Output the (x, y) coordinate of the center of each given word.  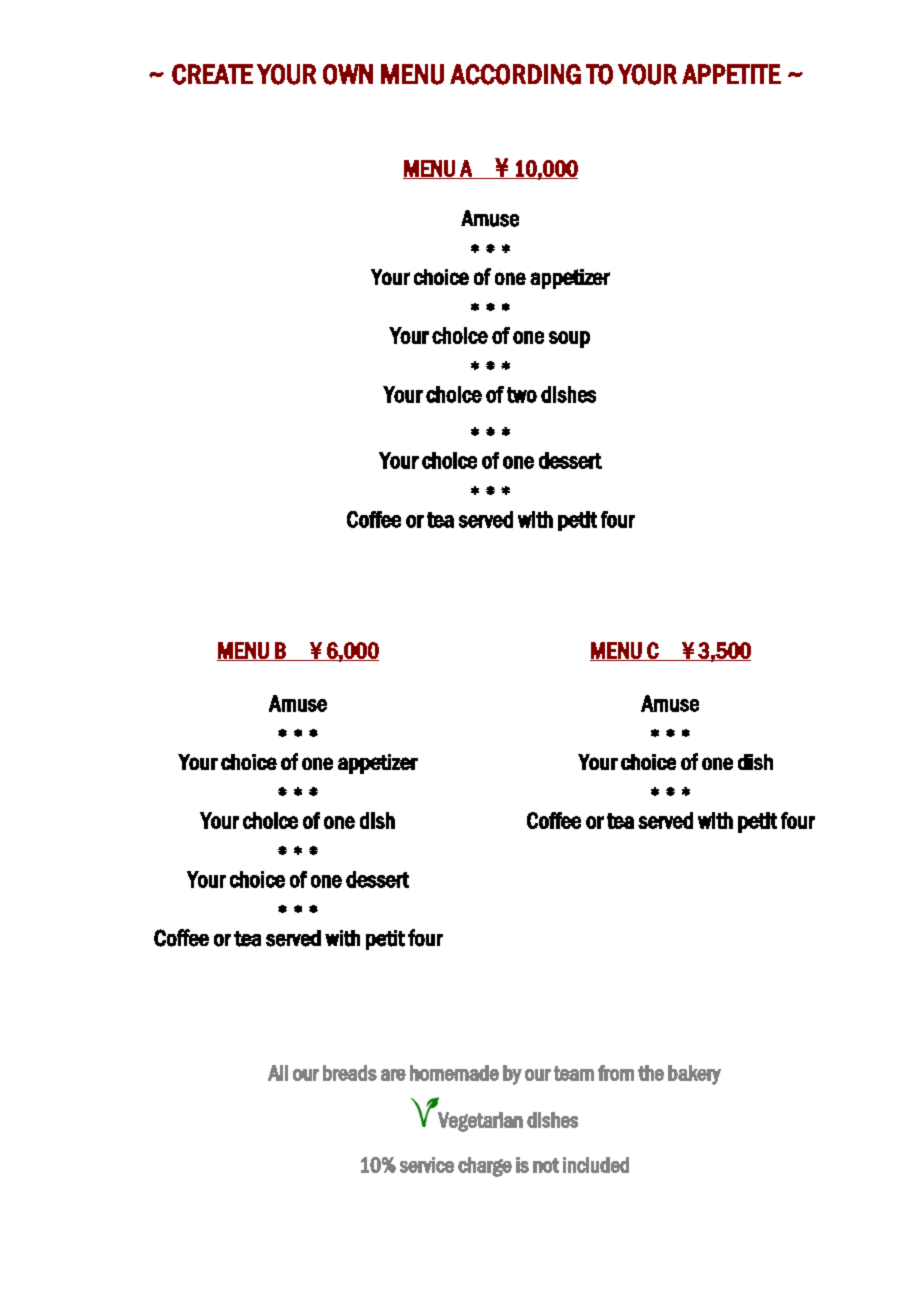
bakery (694, 1075)
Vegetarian (480, 1122)
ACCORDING (515, 74)
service (427, 1165)
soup (569, 339)
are (393, 1075)
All (278, 1073)
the (651, 1073)
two (522, 395)
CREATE (212, 74)
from (616, 1073)
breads (350, 1073)
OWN (348, 74)
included (596, 1165)
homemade (454, 1073)
